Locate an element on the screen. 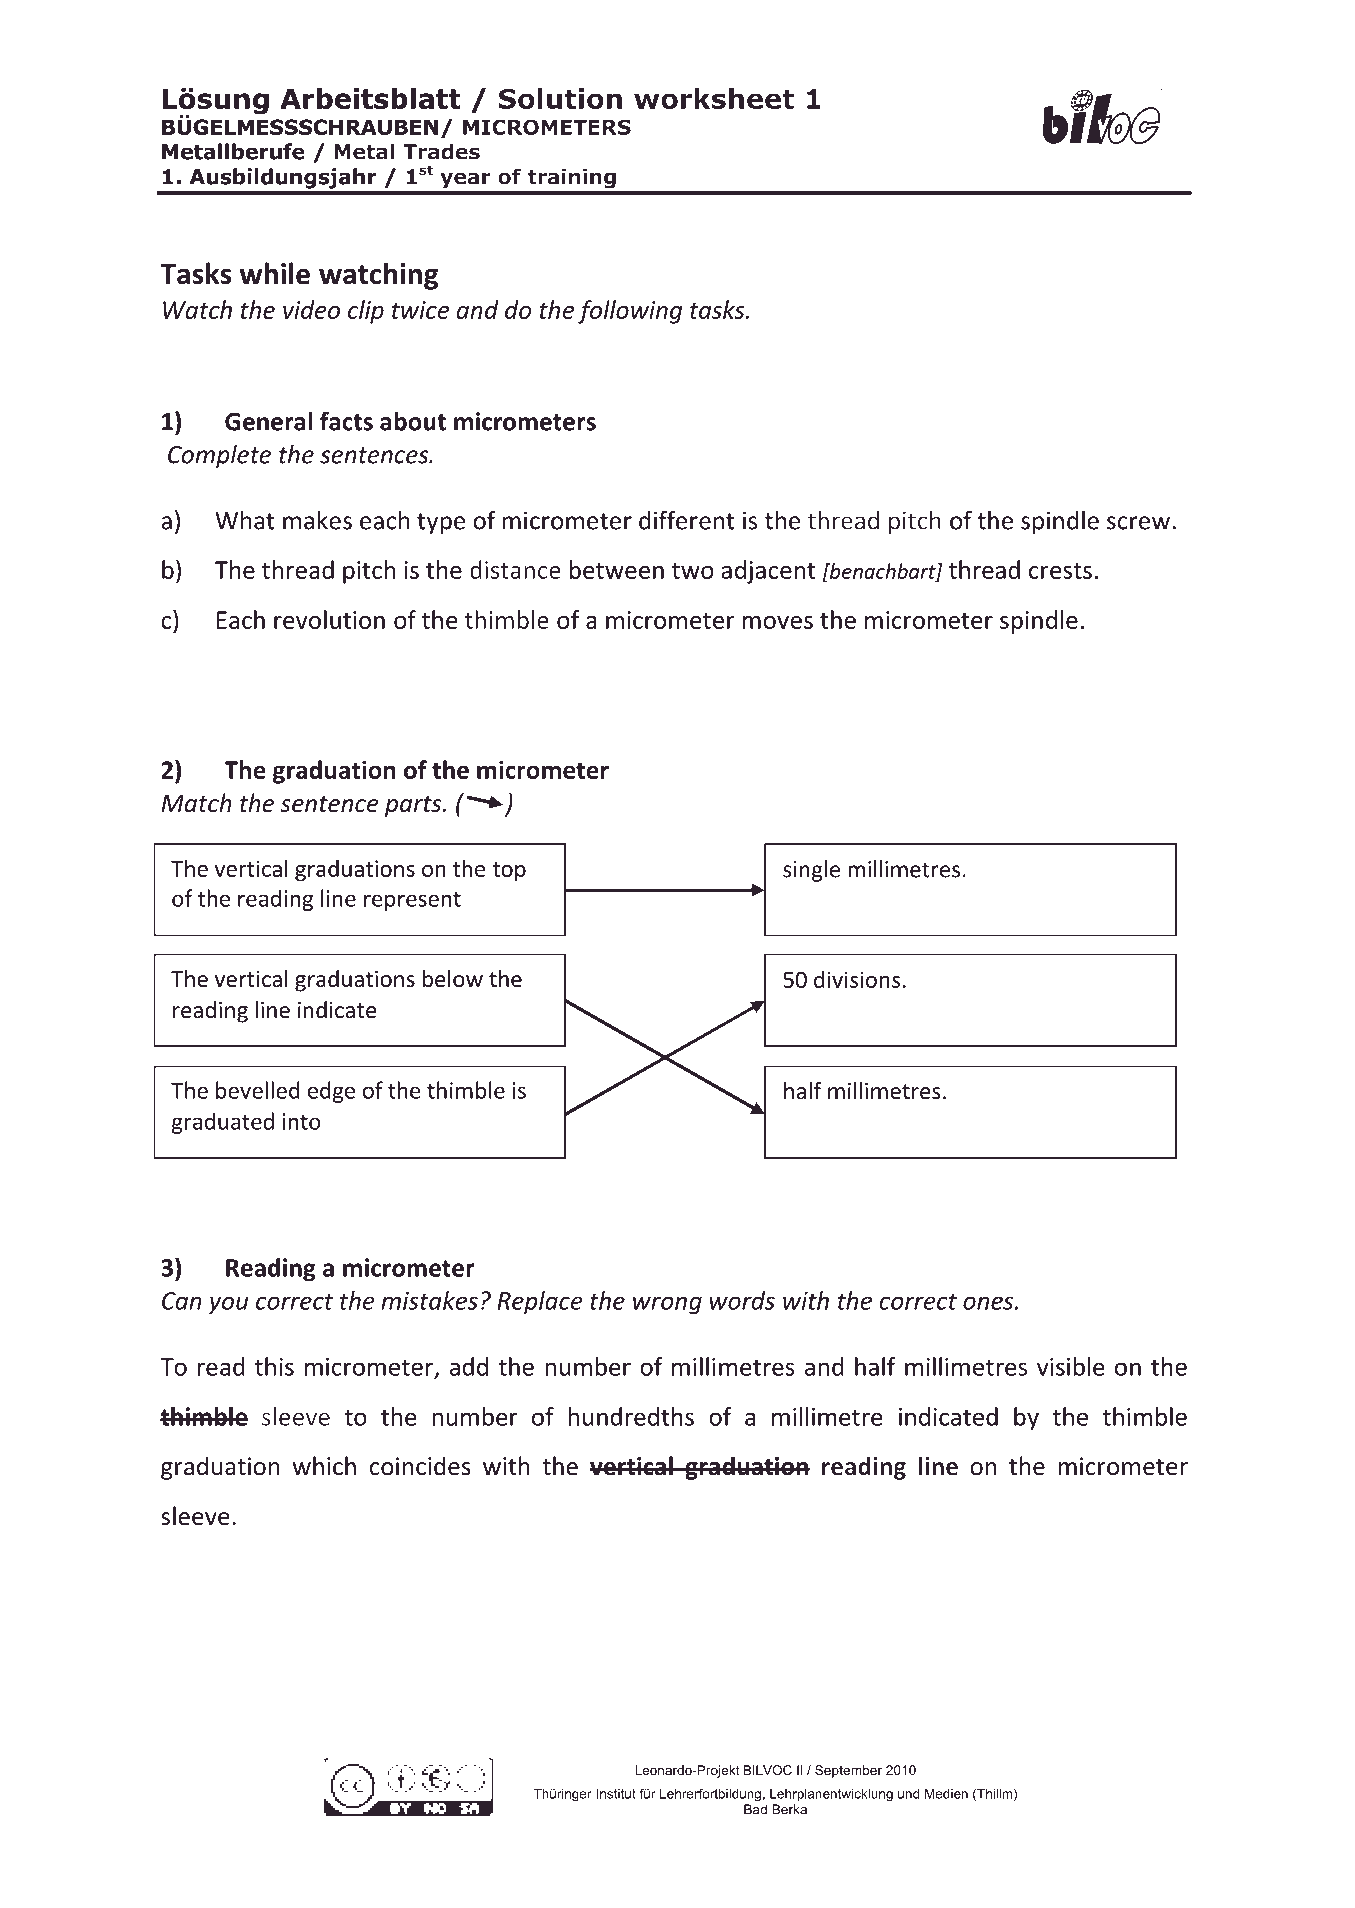 This screenshot has width=1355, height=1908. Institut is located at coordinates (616, 1794).
